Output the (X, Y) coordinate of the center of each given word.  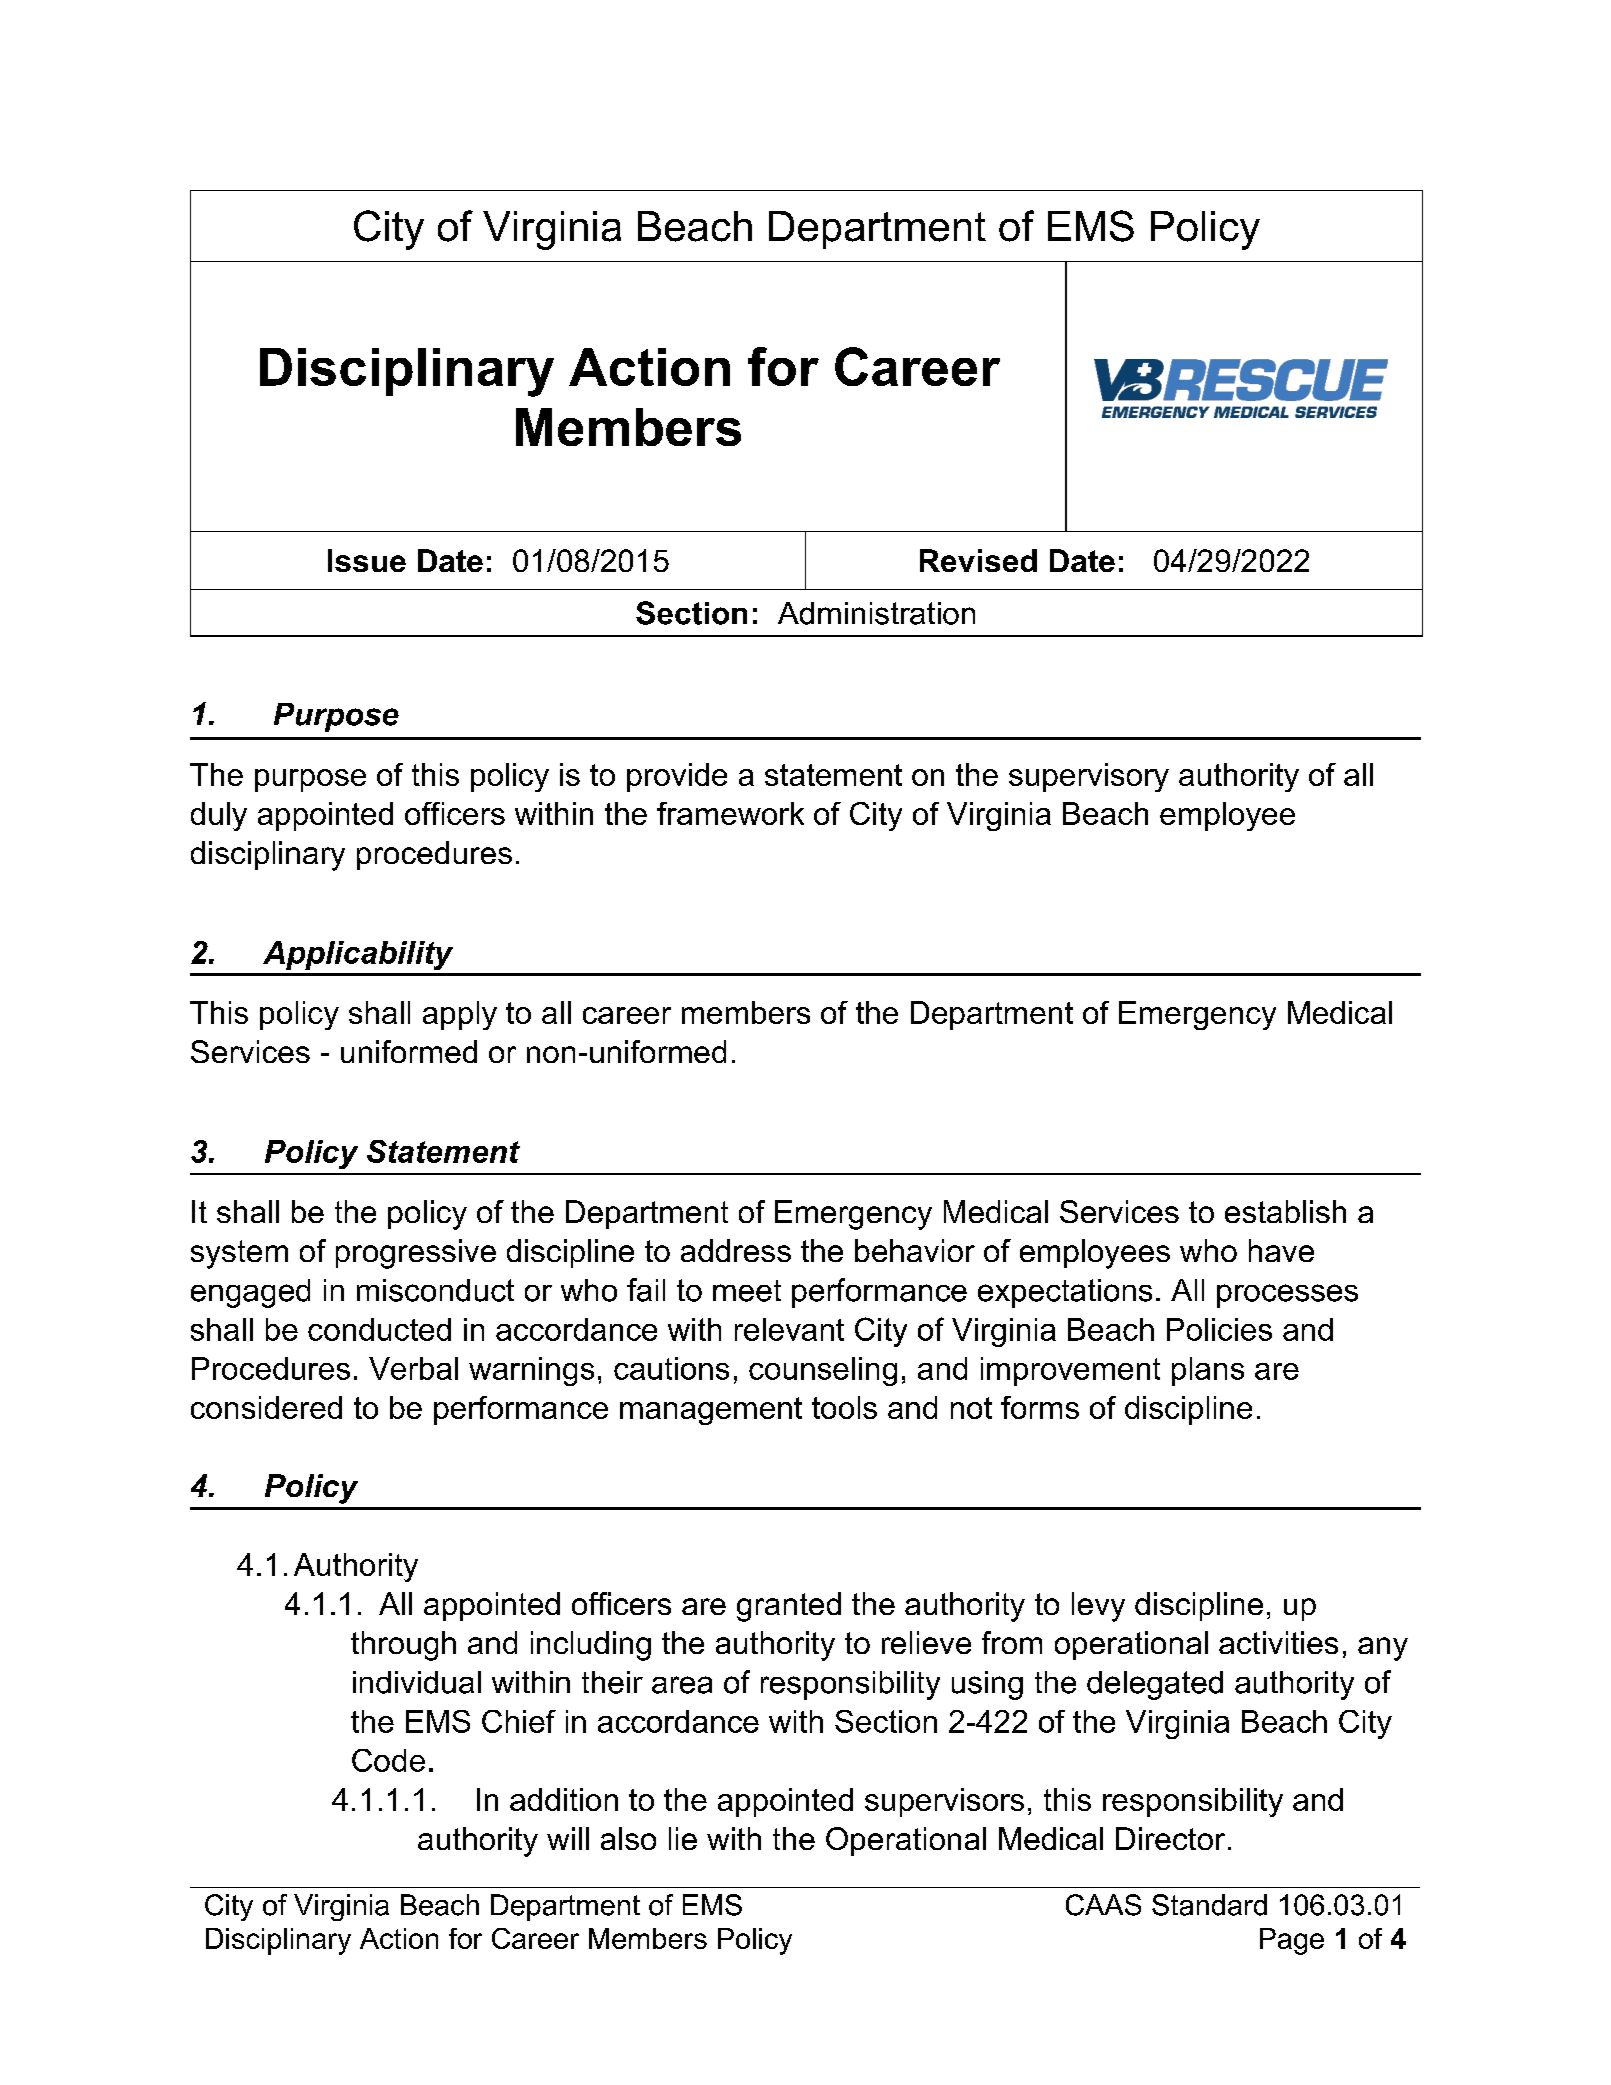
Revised (978, 560)
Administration (876, 613)
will (568, 1838)
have (1281, 1250)
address (736, 1250)
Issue (367, 560)
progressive (416, 1254)
